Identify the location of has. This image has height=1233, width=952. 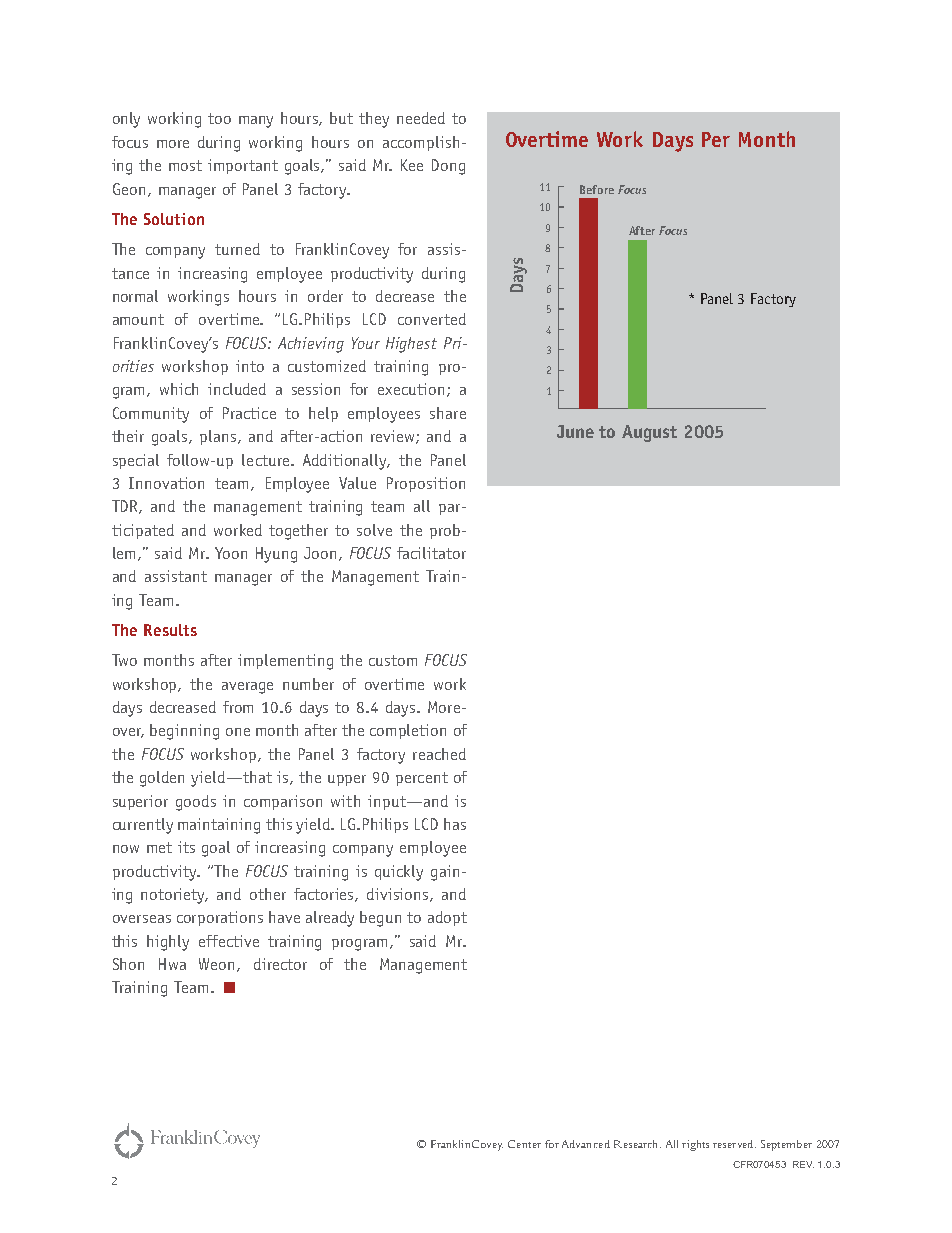
(455, 824).
